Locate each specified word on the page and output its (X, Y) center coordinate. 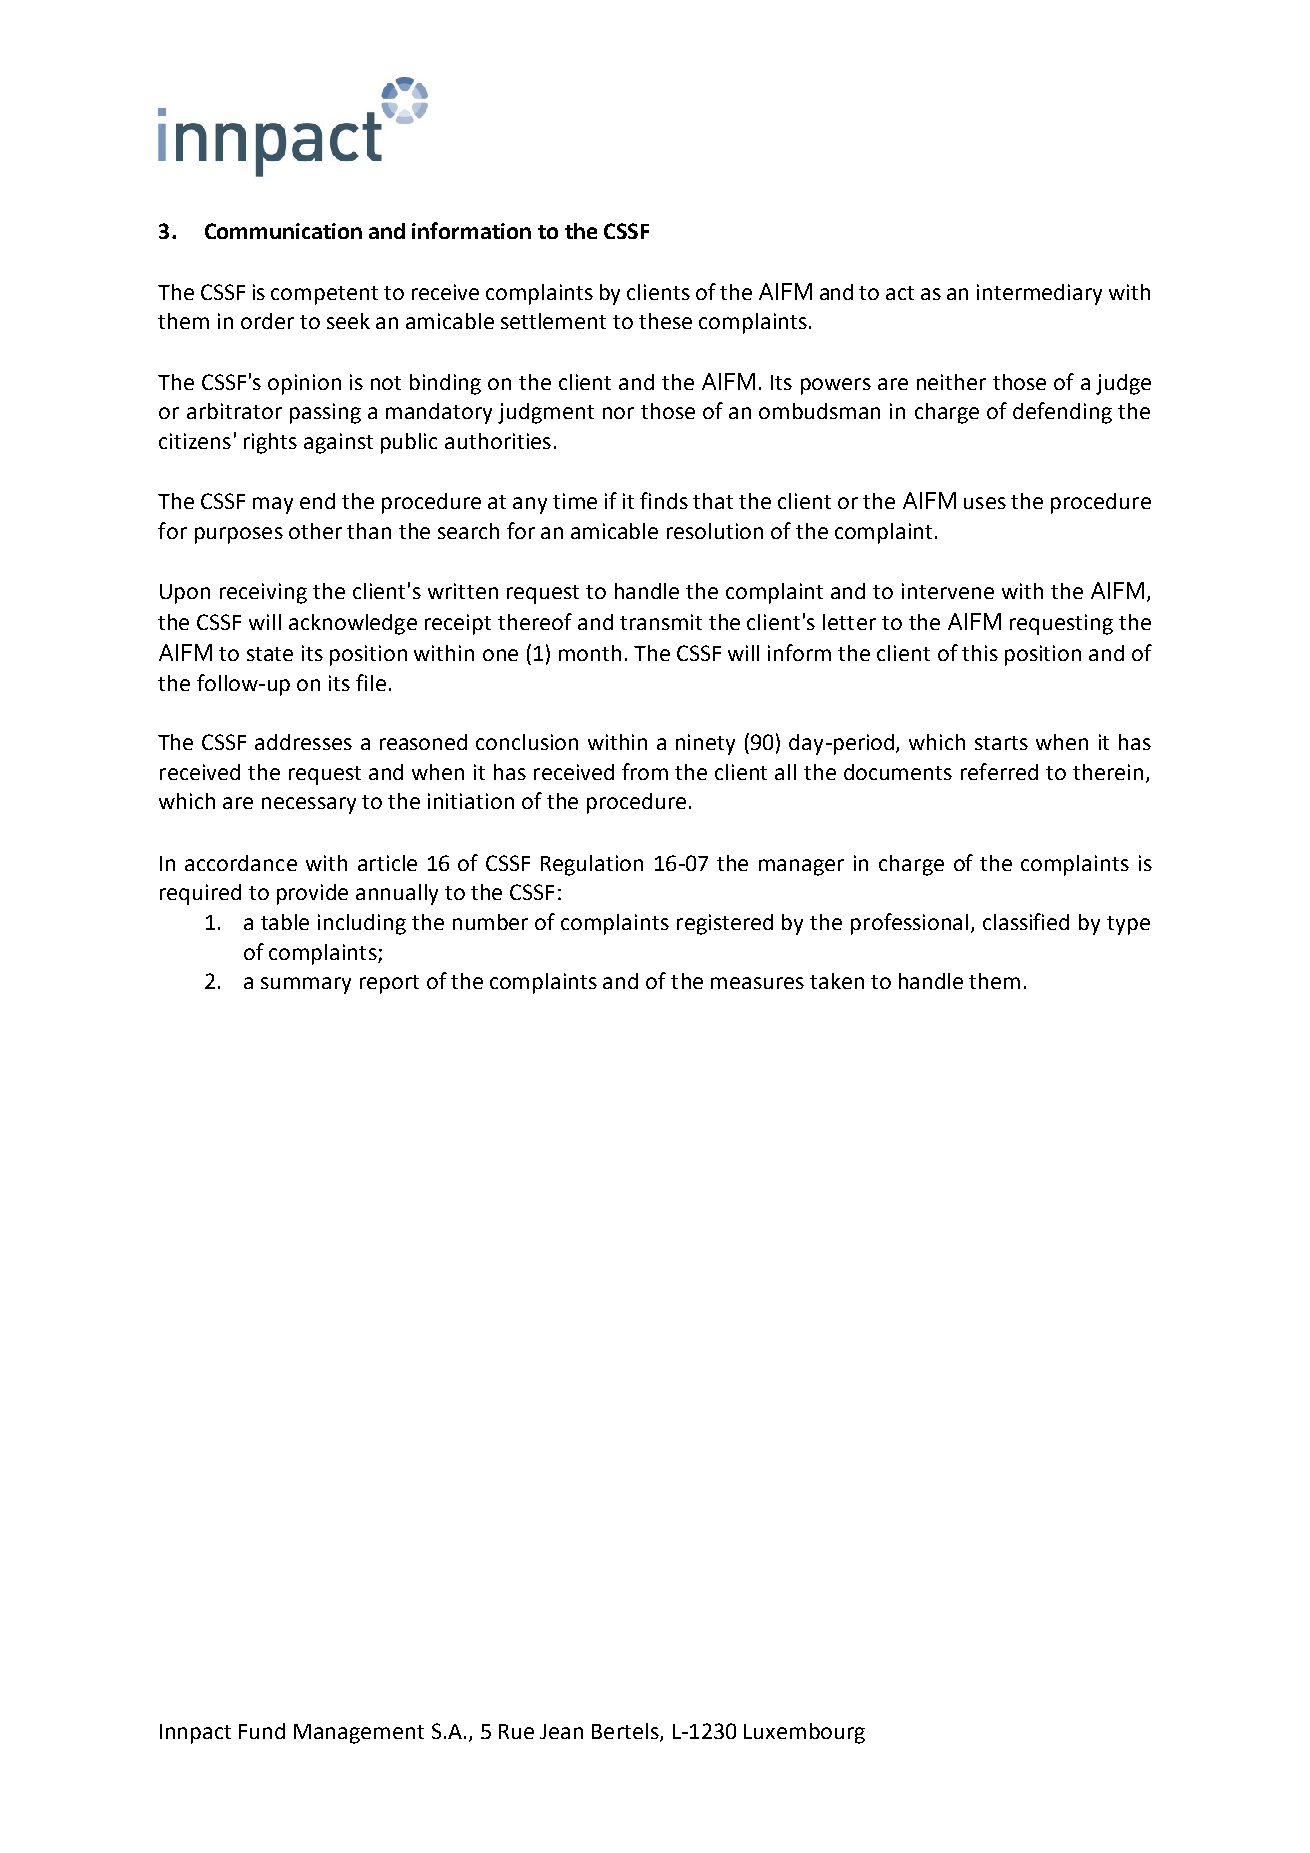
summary (306, 985)
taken (837, 981)
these (665, 321)
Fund (262, 1731)
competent (324, 295)
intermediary (1039, 294)
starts (1001, 743)
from (645, 771)
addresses (303, 742)
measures (757, 983)
